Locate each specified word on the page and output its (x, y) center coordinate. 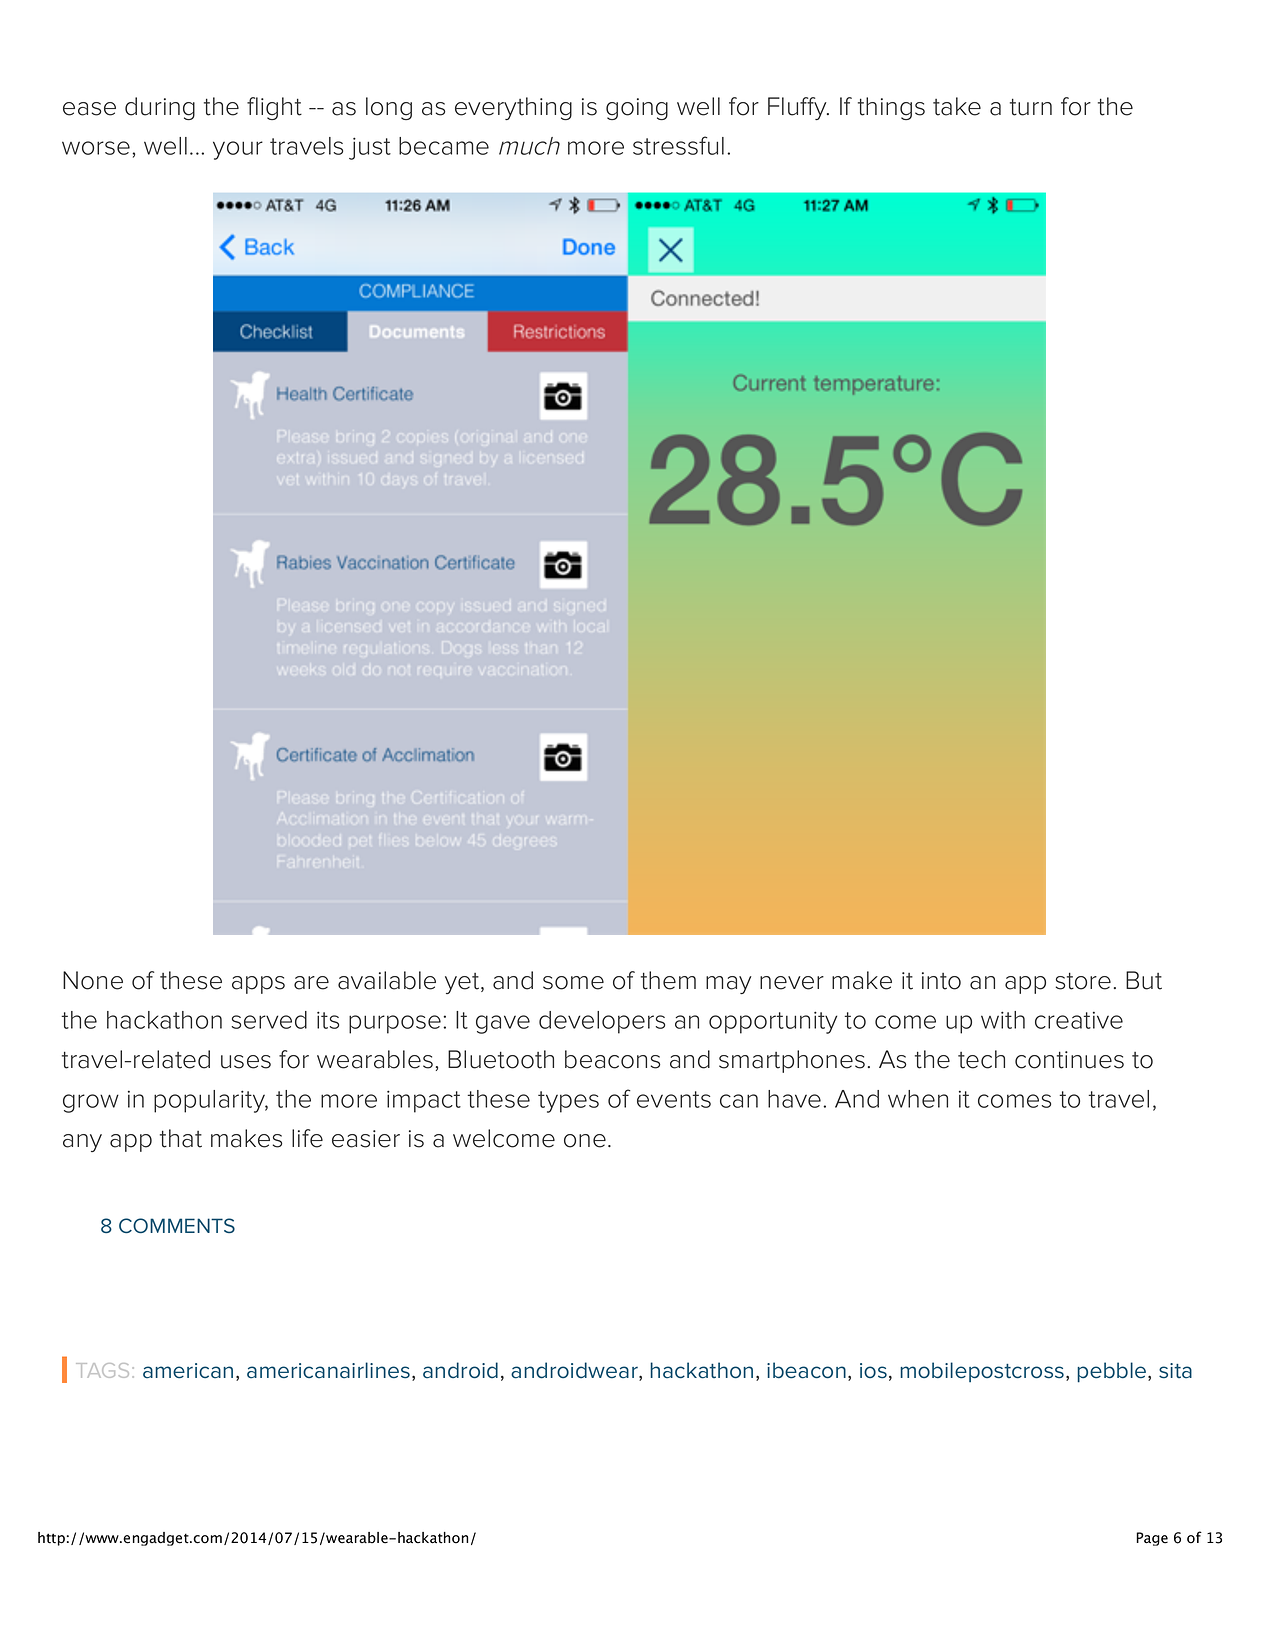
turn (1031, 107)
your (238, 150)
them (668, 980)
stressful (678, 145)
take (957, 106)
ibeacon (806, 1370)
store (1083, 981)
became (444, 146)
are (311, 983)
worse (96, 148)
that (181, 1138)
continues (1069, 1060)
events (674, 1099)
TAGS (102, 1370)
